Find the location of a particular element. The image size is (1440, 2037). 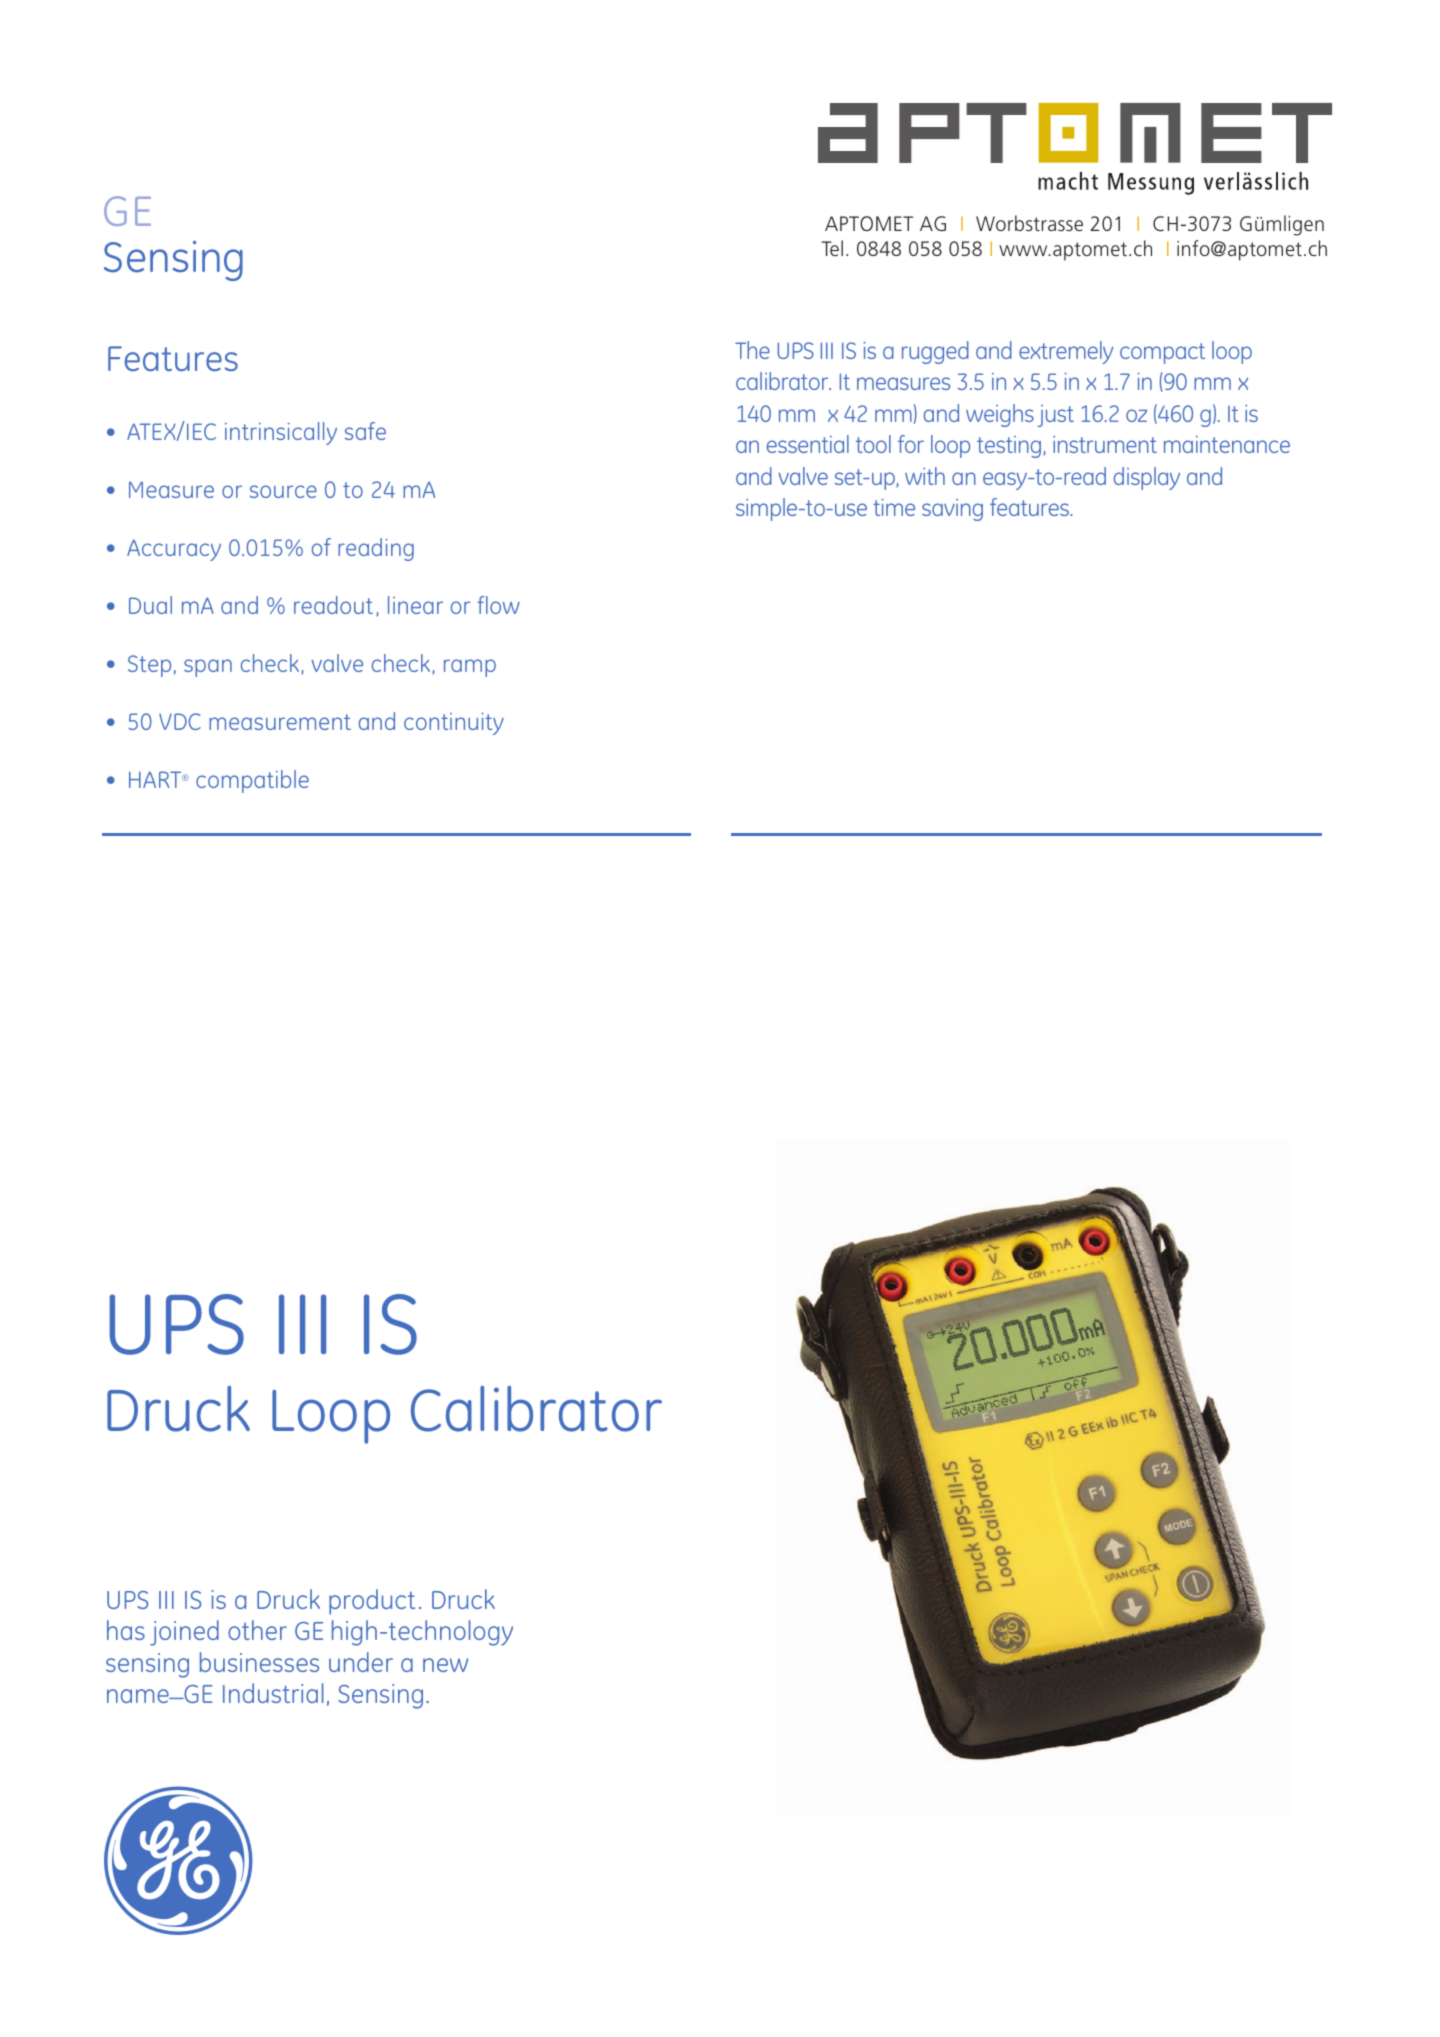

extremely is located at coordinates (1066, 352).
